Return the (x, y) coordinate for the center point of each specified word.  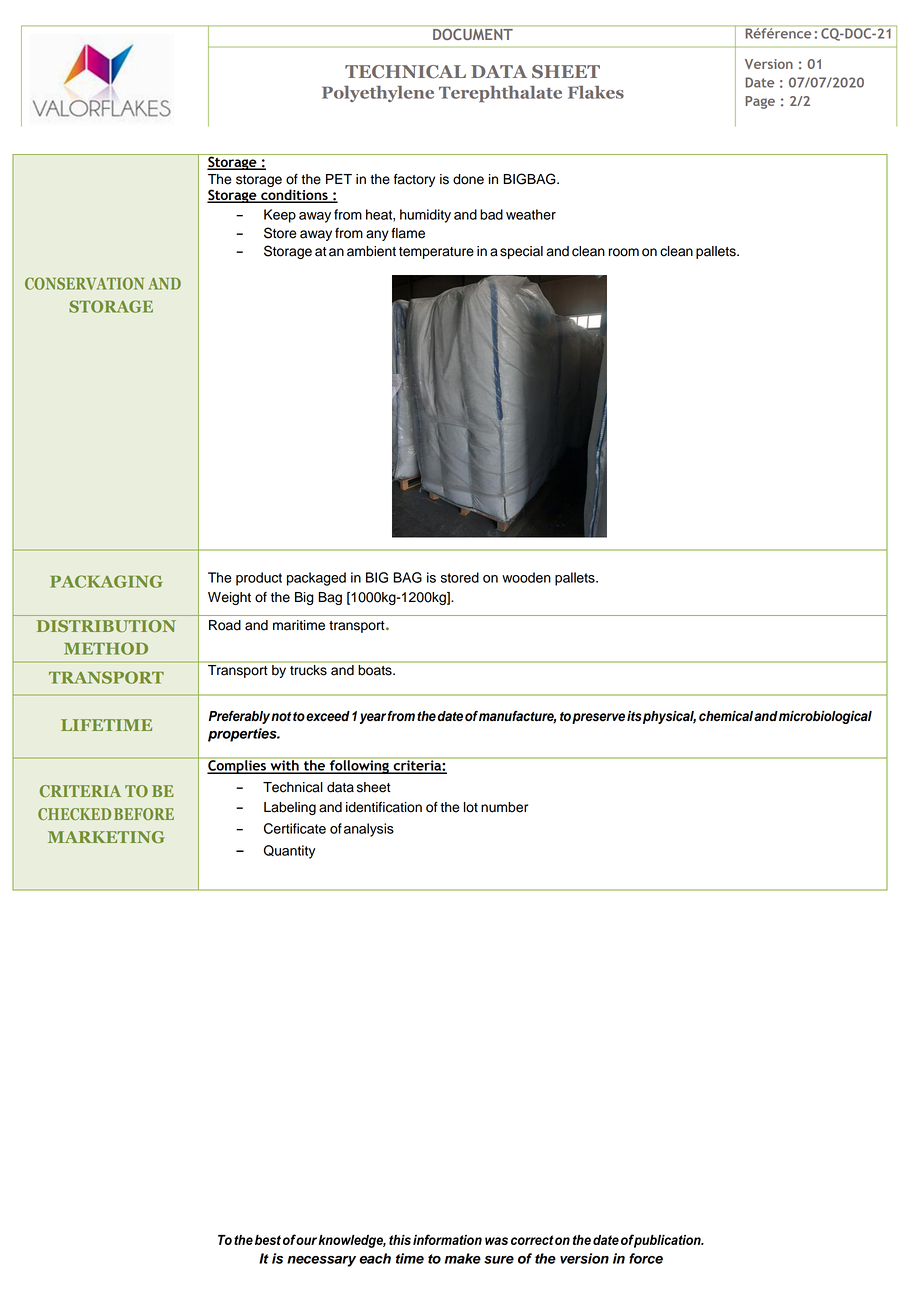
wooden (526, 577)
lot (471, 807)
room (624, 252)
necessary (321, 1261)
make (463, 1258)
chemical (726, 716)
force (646, 1258)
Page (760, 102)
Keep (280, 216)
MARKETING (106, 837)
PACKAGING (106, 581)
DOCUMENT (473, 34)
